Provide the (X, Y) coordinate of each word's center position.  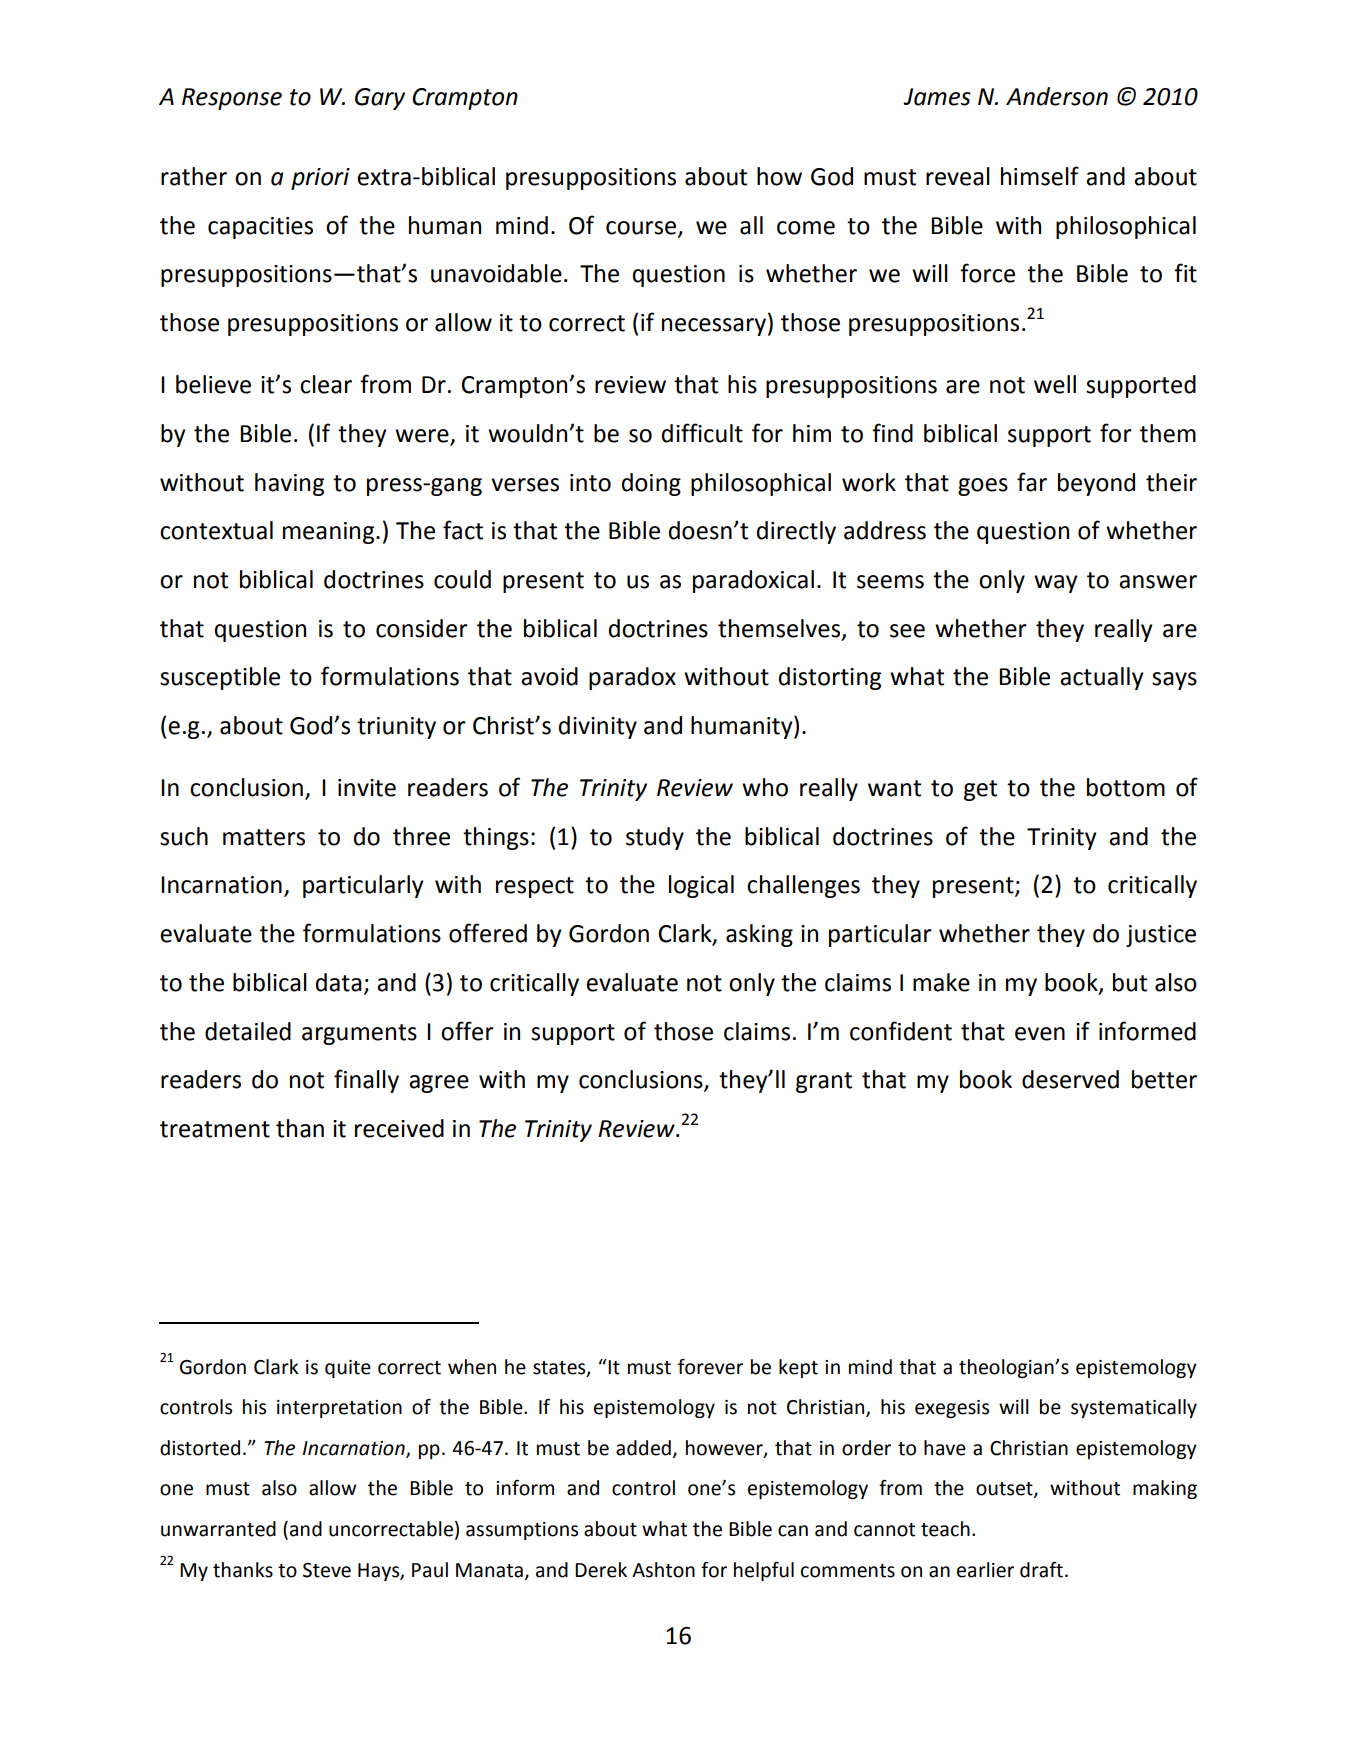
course (642, 228)
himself (1040, 176)
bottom (1126, 787)
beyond (1096, 484)
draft (1041, 1570)
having (289, 484)
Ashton (663, 1570)
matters (264, 837)
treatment (215, 1129)
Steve (327, 1570)
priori (320, 179)
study (655, 838)
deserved (1070, 1079)
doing (651, 484)
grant (824, 1082)
